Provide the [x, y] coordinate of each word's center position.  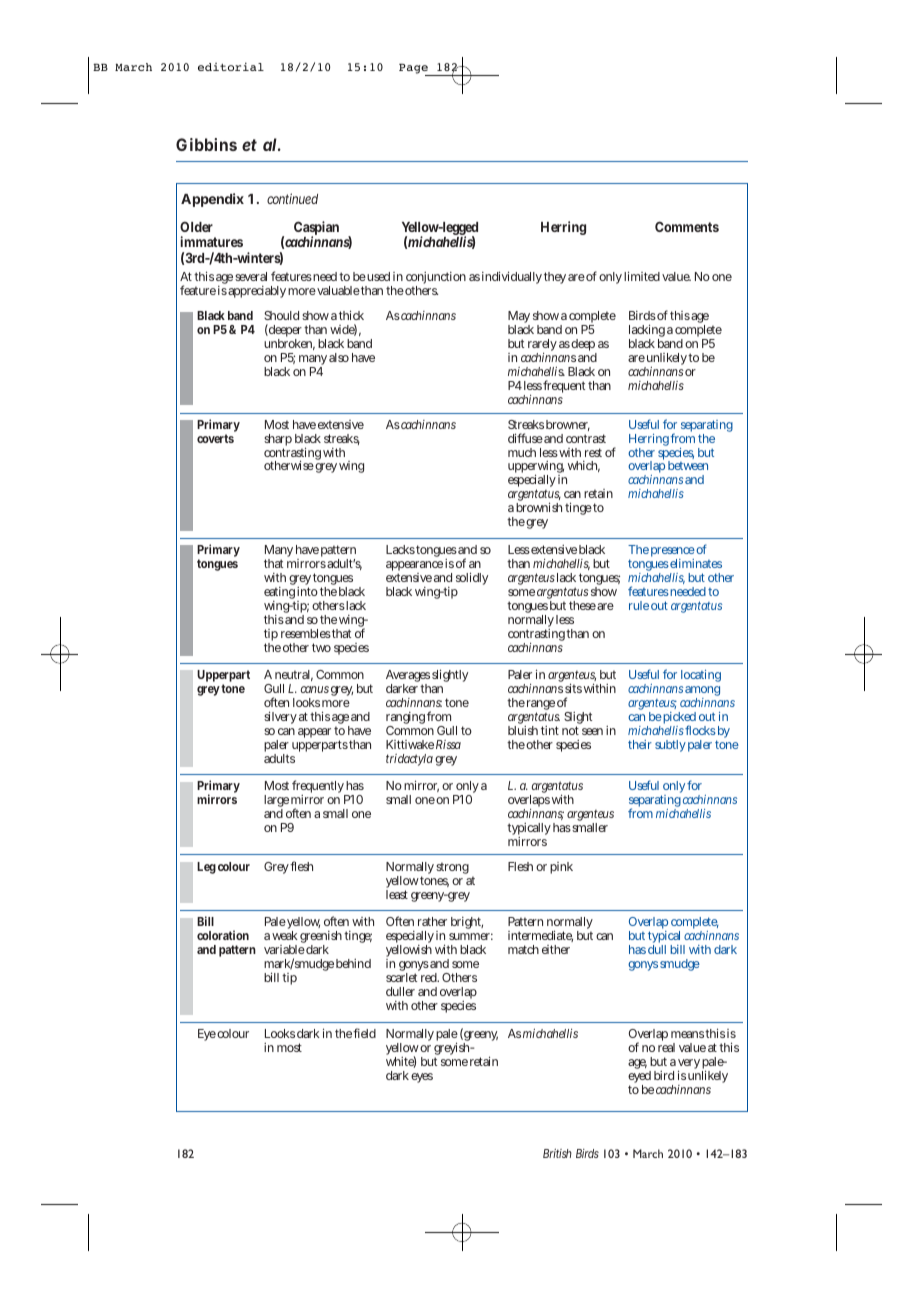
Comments [687, 226]
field [364, 1033]
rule [639, 605]
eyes [422, 1078]
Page [414, 69]
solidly [472, 578]
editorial [231, 66]
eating [279, 594]
